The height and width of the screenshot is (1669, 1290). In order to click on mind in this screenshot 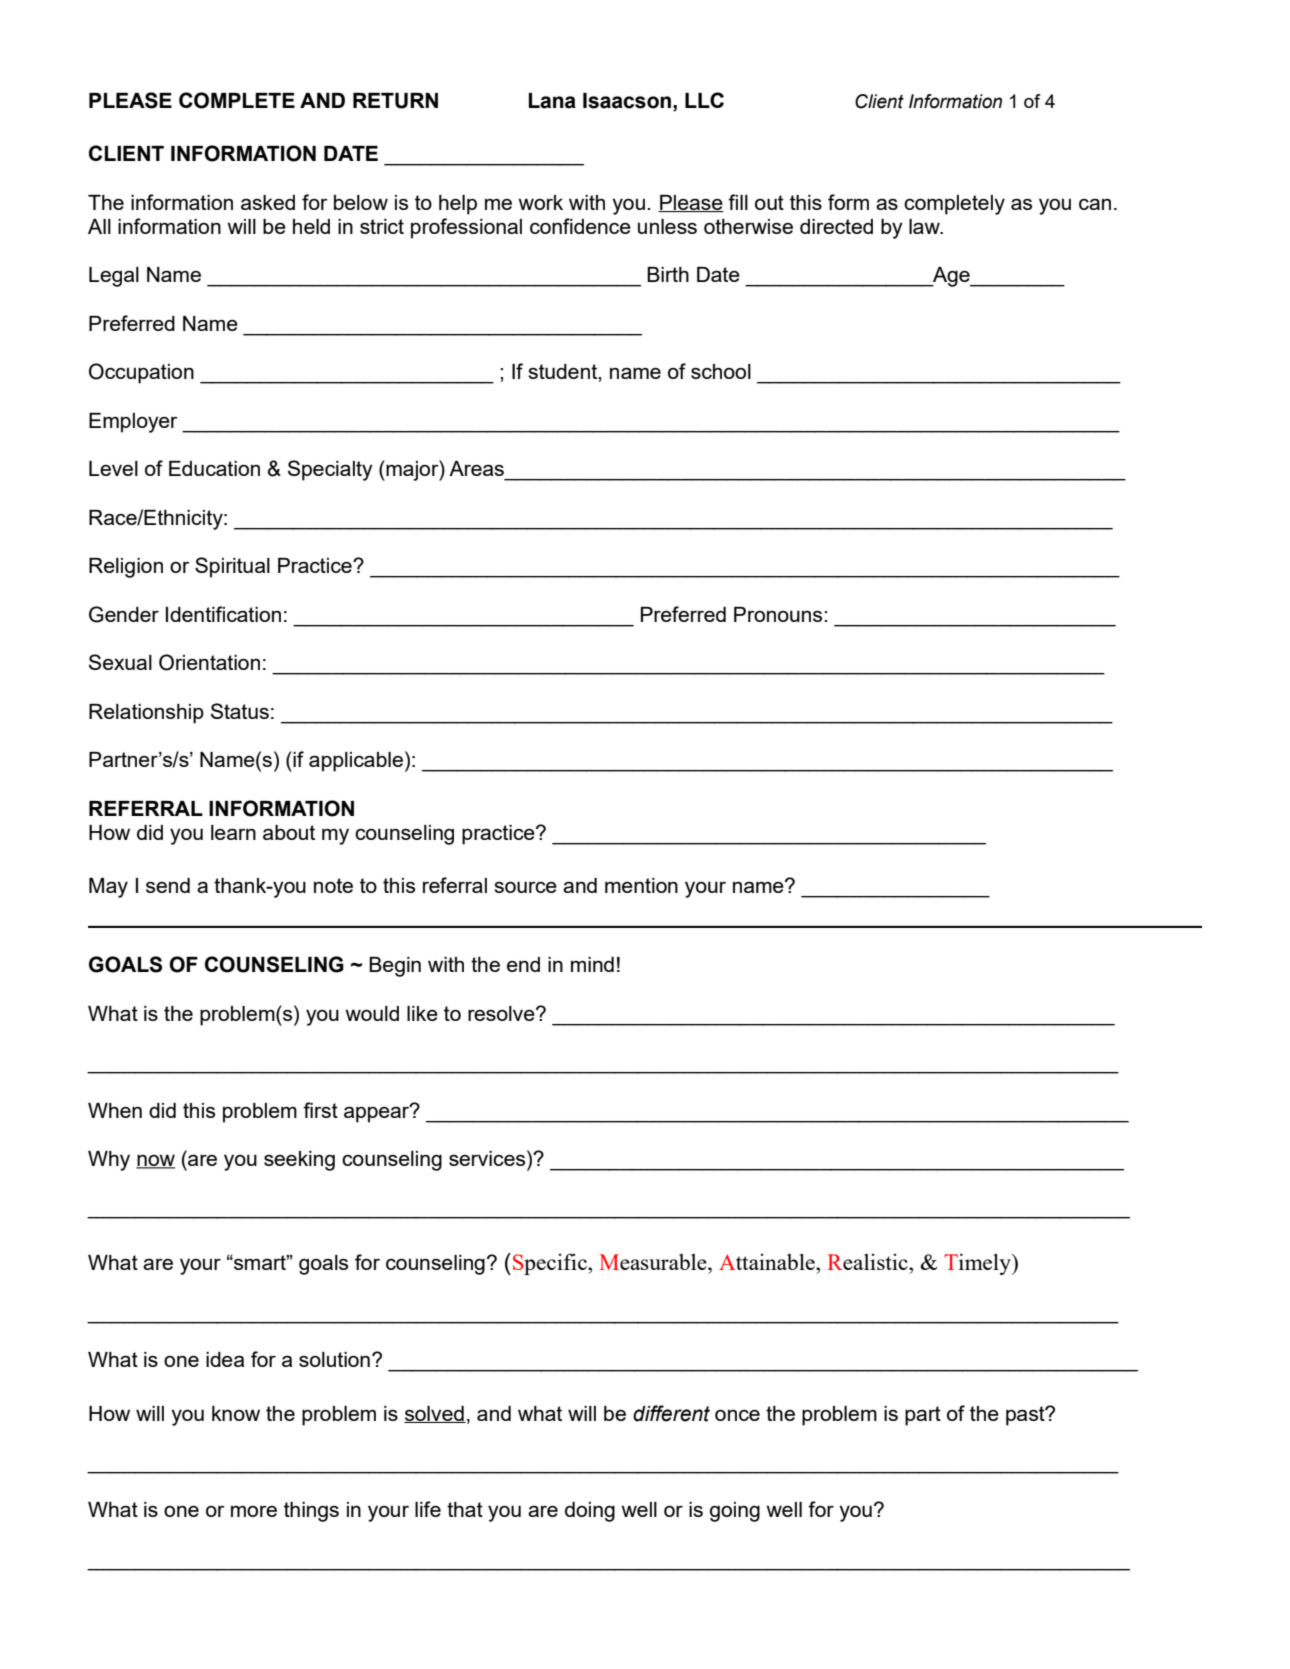, I will do `click(592, 964)`.
